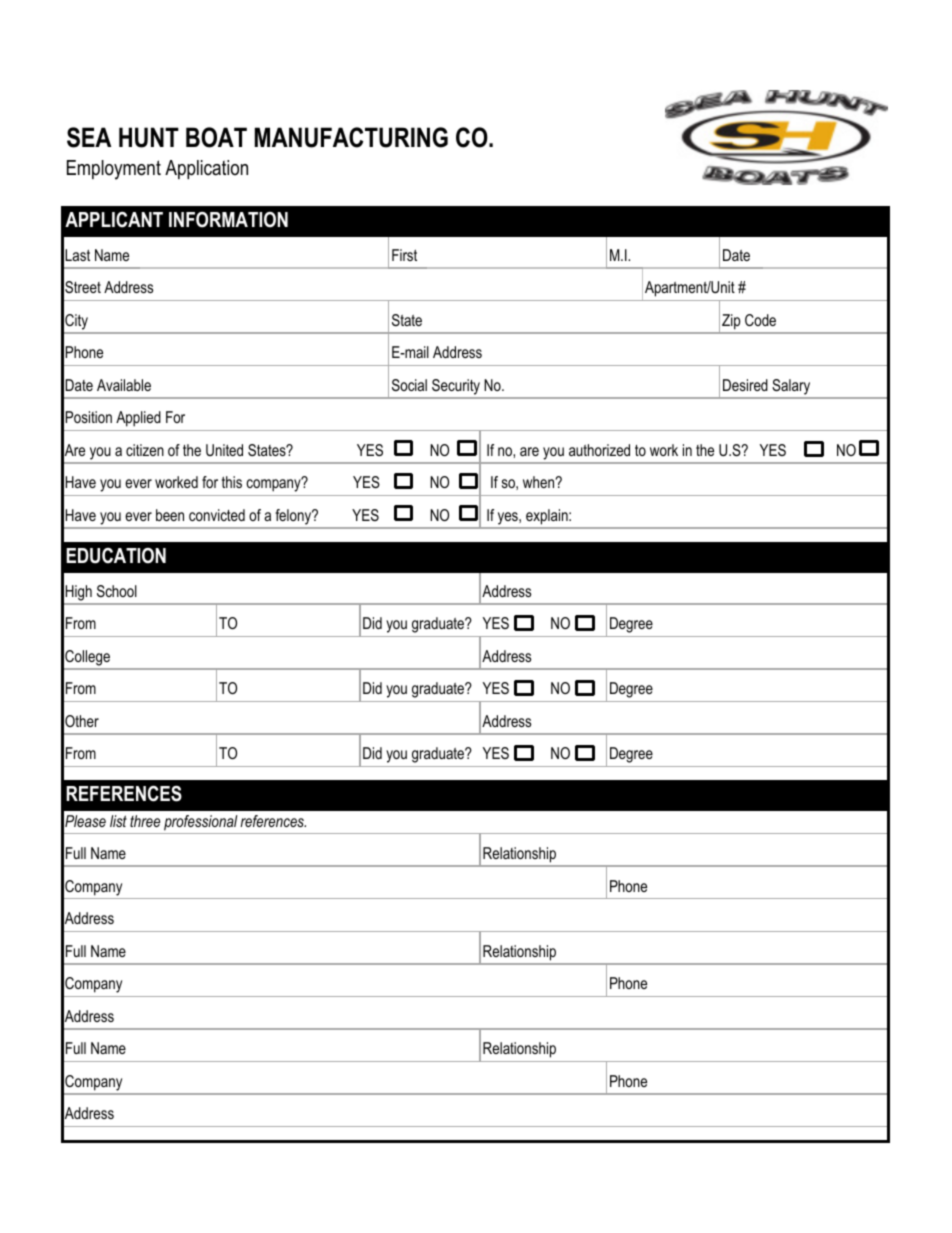 This screenshot has width=952, height=1233. Describe the element at coordinates (145, 821) in the screenshot. I see `three` at that location.
